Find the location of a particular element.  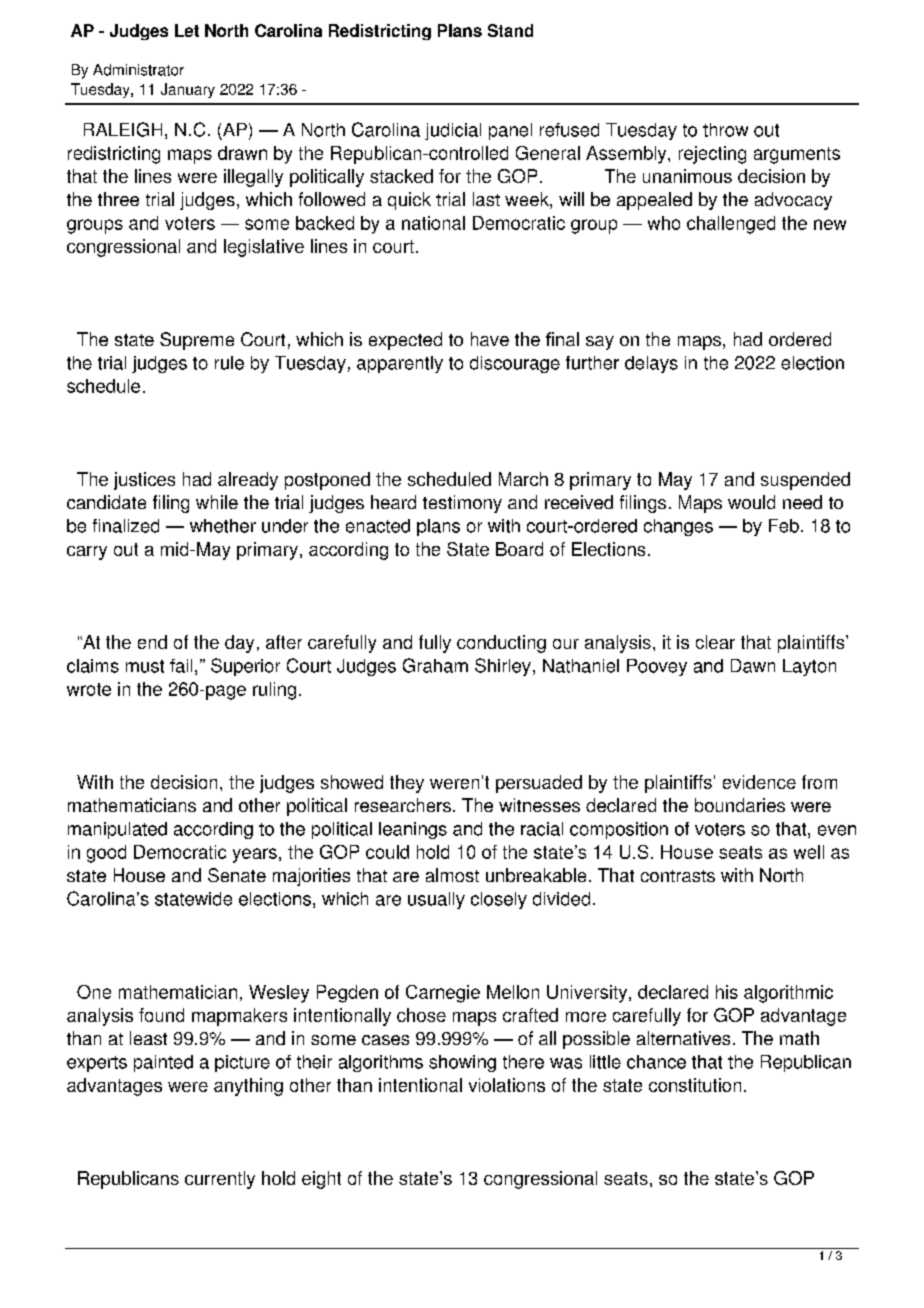

March is located at coordinates (523, 479).
